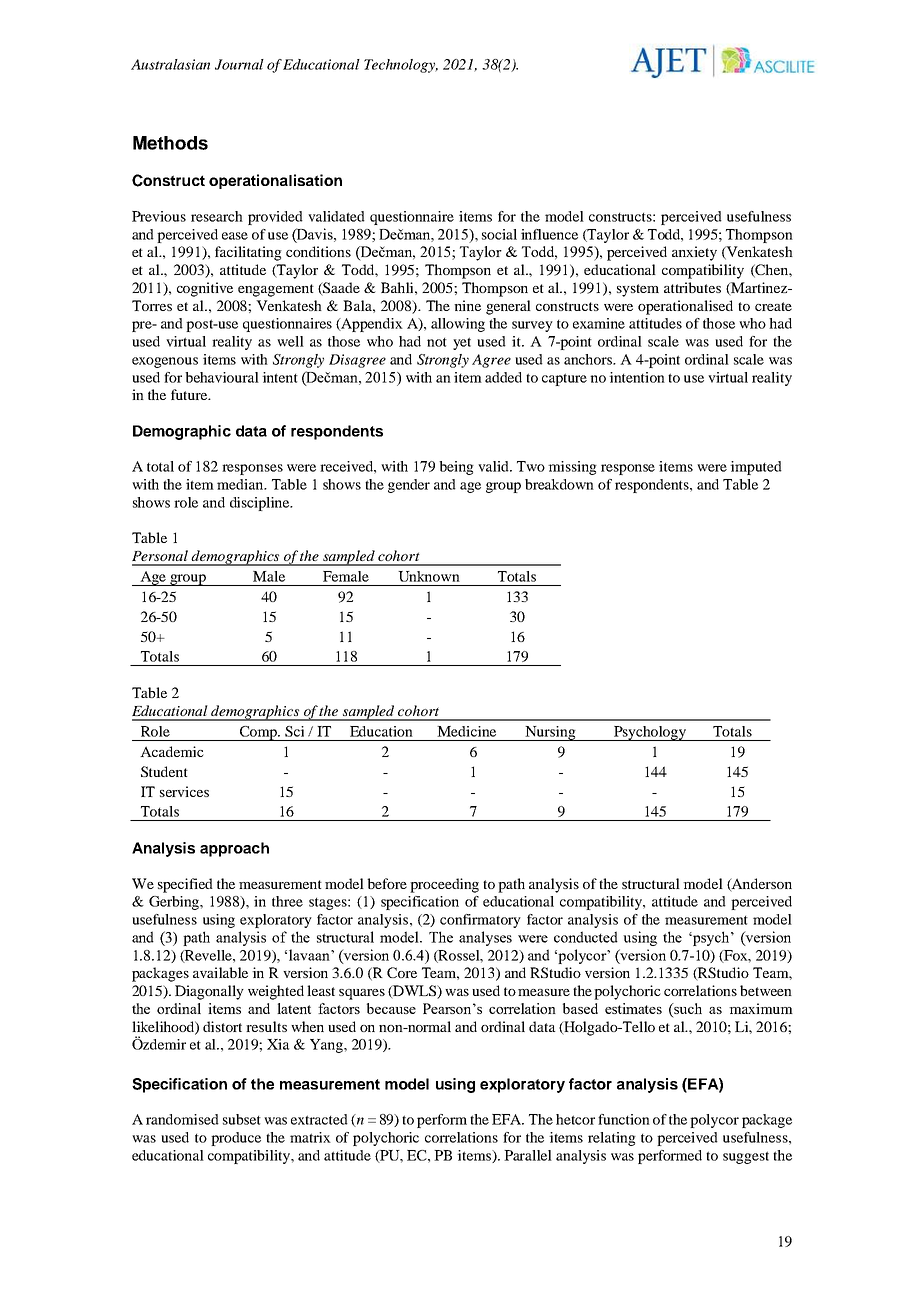  I want to click on subset, so click(242, 1119).
